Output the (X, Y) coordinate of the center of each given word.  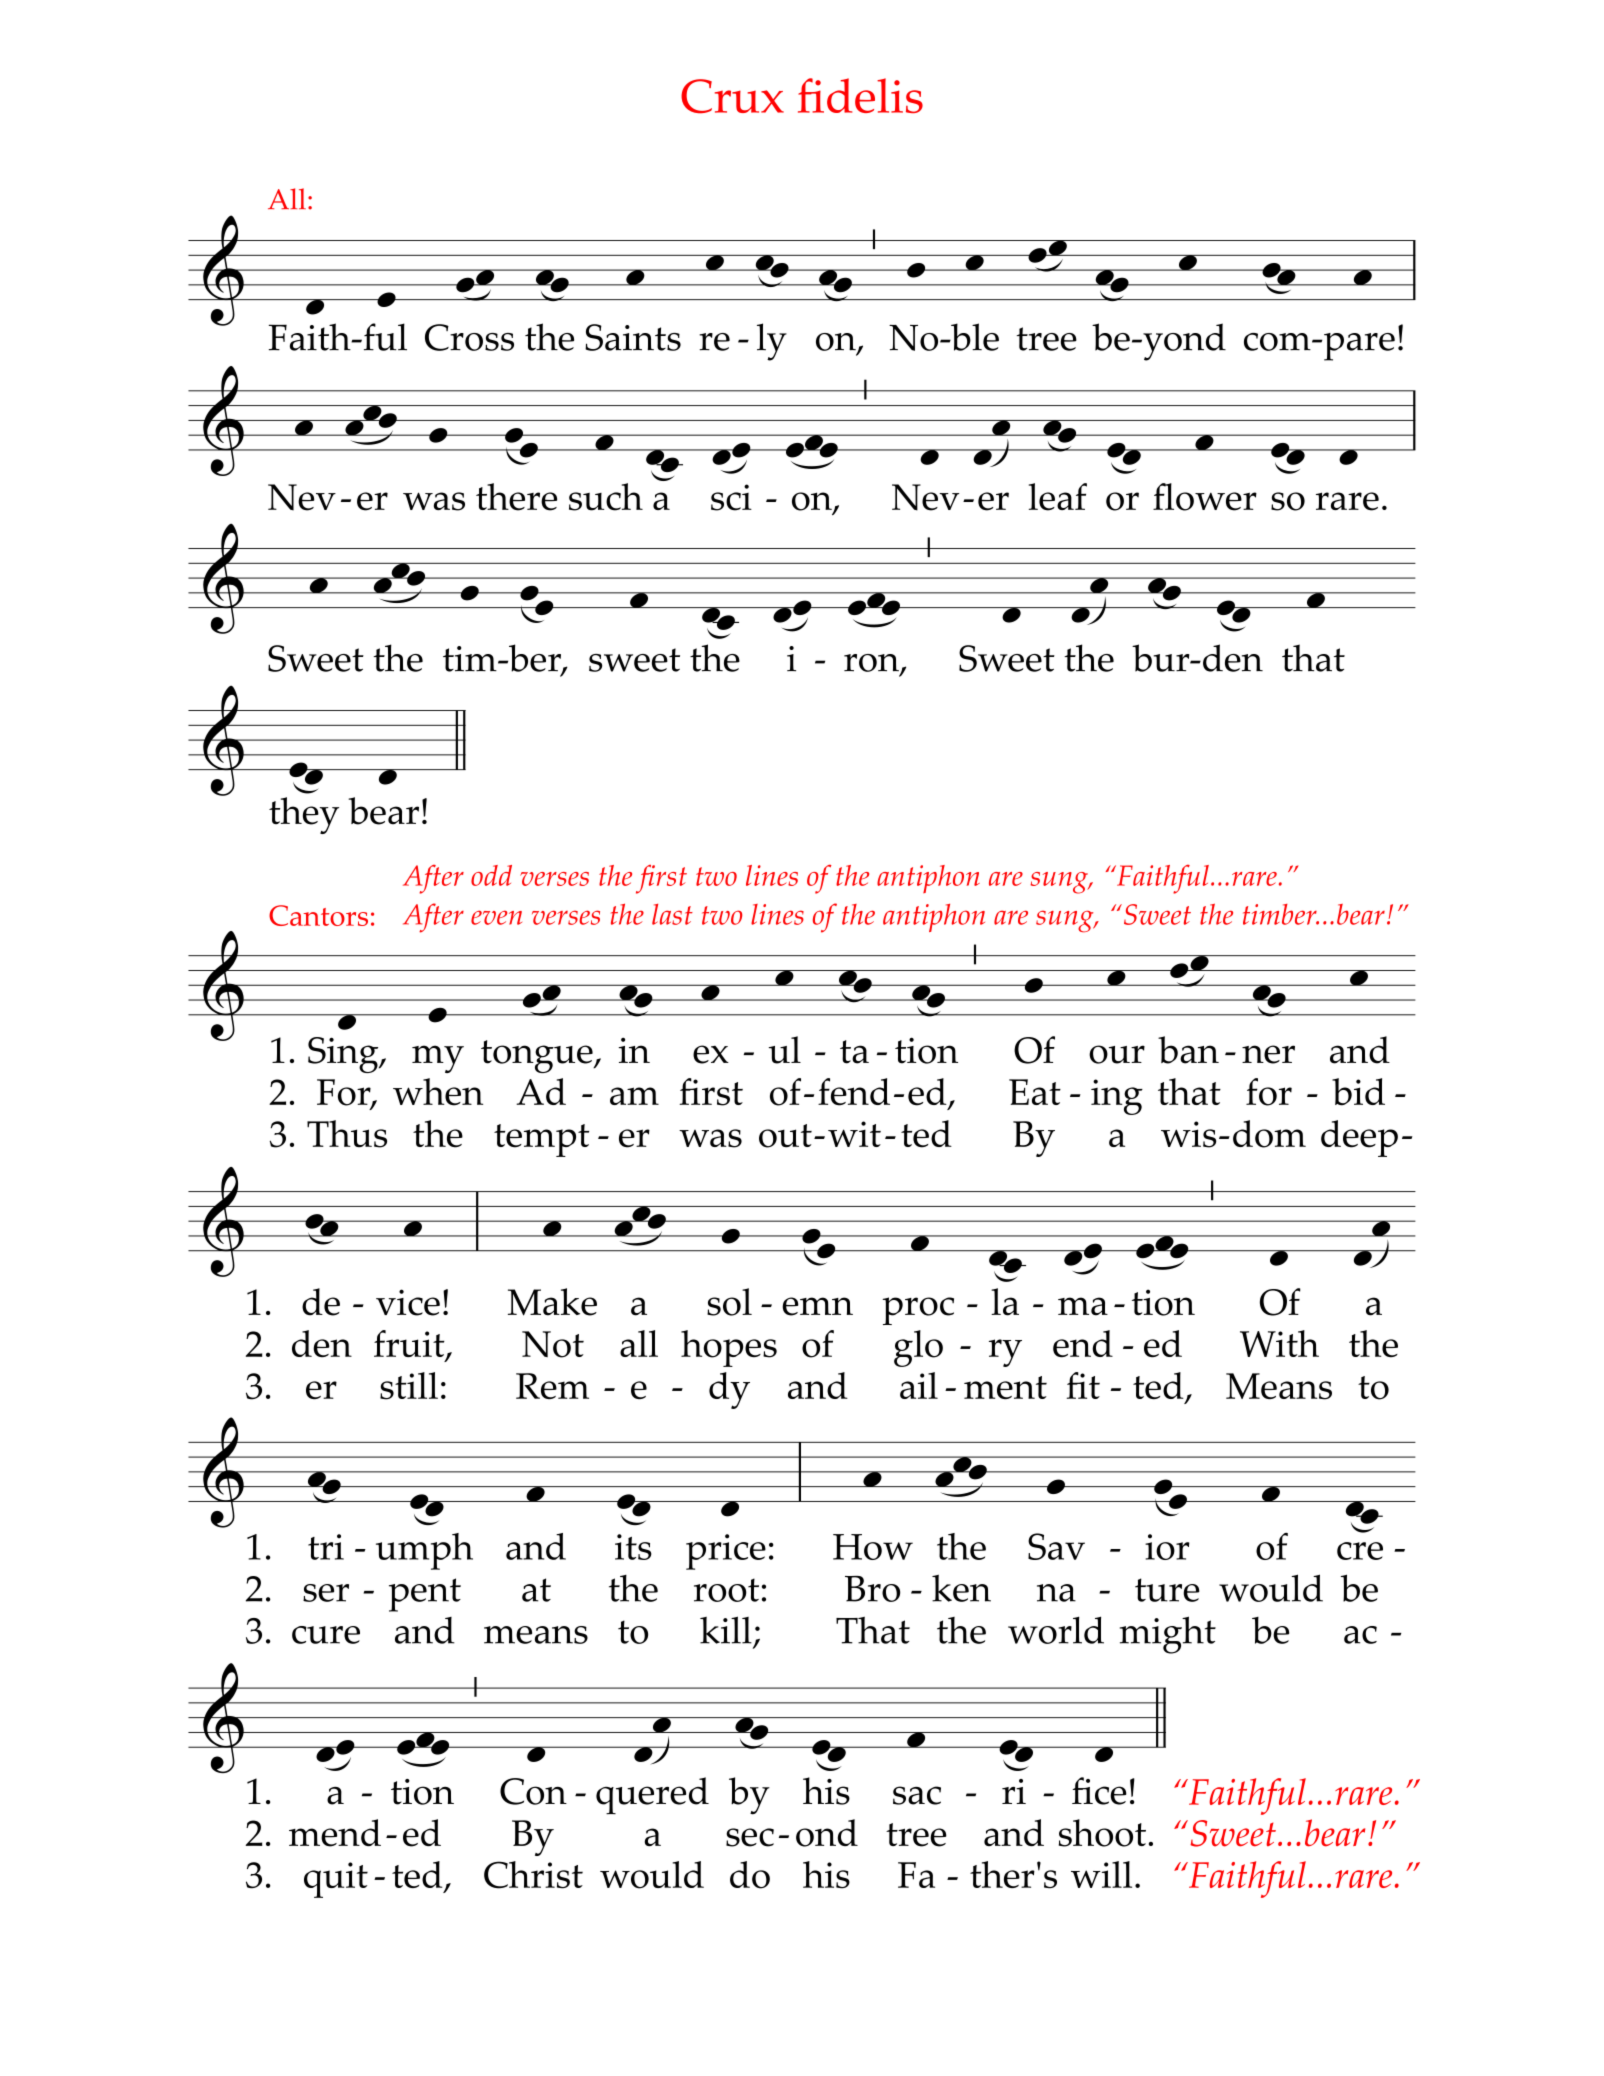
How (873, 1547)
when (438, 1092)
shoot (1102, 1833)
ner (1268, 1054)
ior (1167, 1547)
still (409, 1386)
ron (872, 664)
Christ (533, 1875)
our (1117, 1054)
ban (1188, 1050)
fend (854, 1092)
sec (750, 1837)
